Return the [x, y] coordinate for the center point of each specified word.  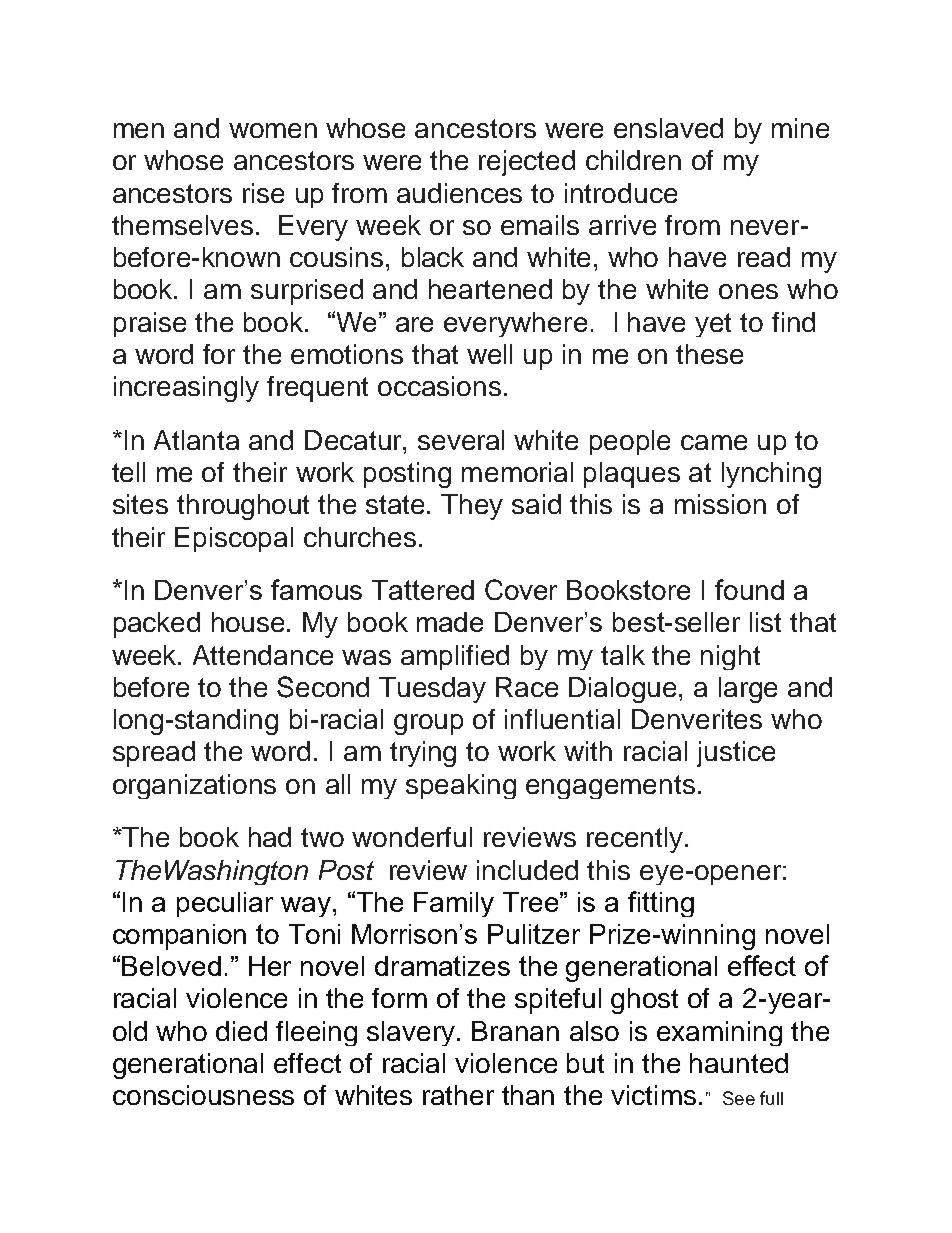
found [749, 589]
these [709, 354]
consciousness [203, 1095]
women [273, 130]
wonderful [412, 837]
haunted [739, 1063]
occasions [439, 386]
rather [458, 1095]
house [250, 622]
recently [635, 840]
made [450, 622]
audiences [459, 193]
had [270, 837]
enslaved [668, 128]
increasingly [186, 389]
